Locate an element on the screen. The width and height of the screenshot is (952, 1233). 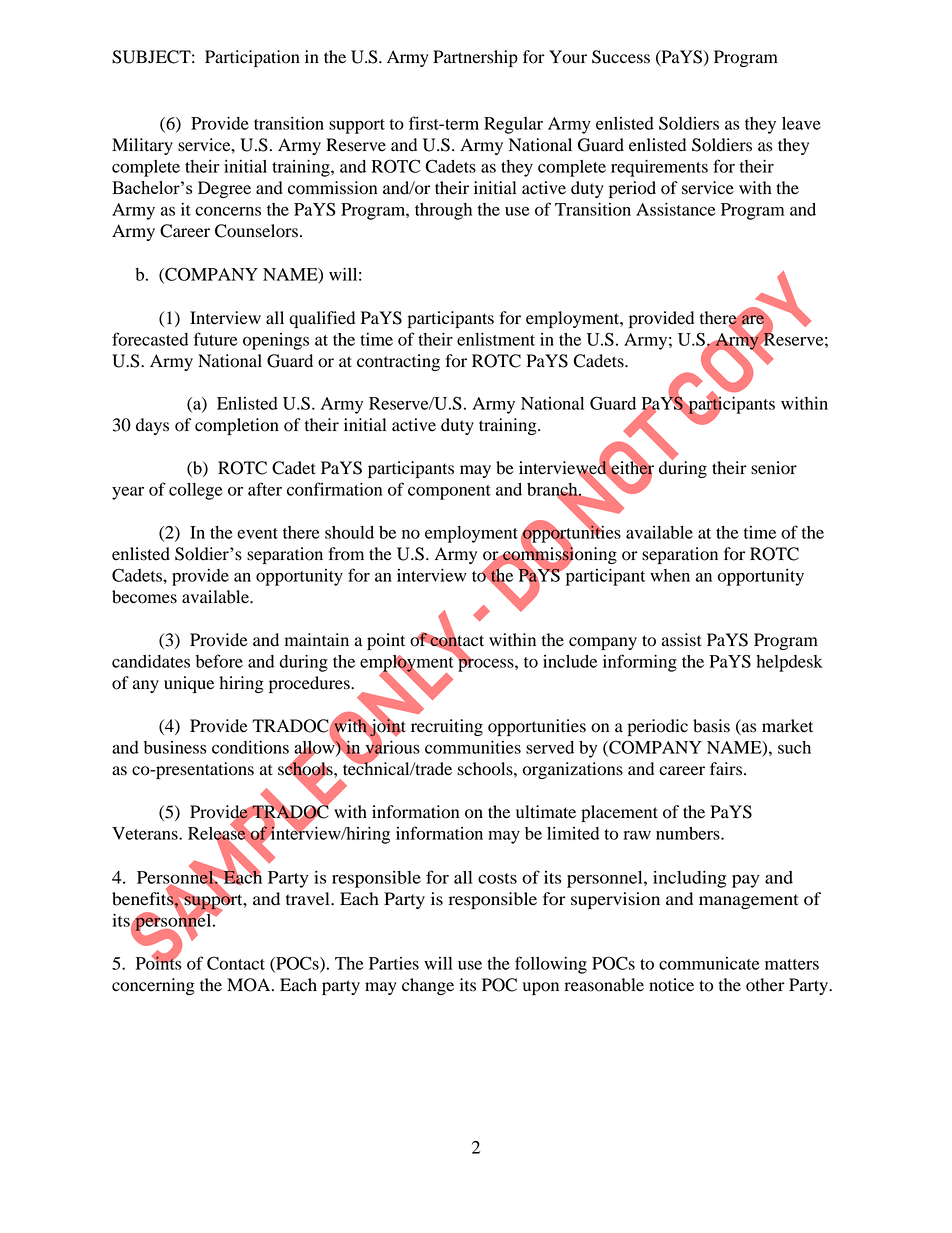
leave is located at coordinates (801, 123).
